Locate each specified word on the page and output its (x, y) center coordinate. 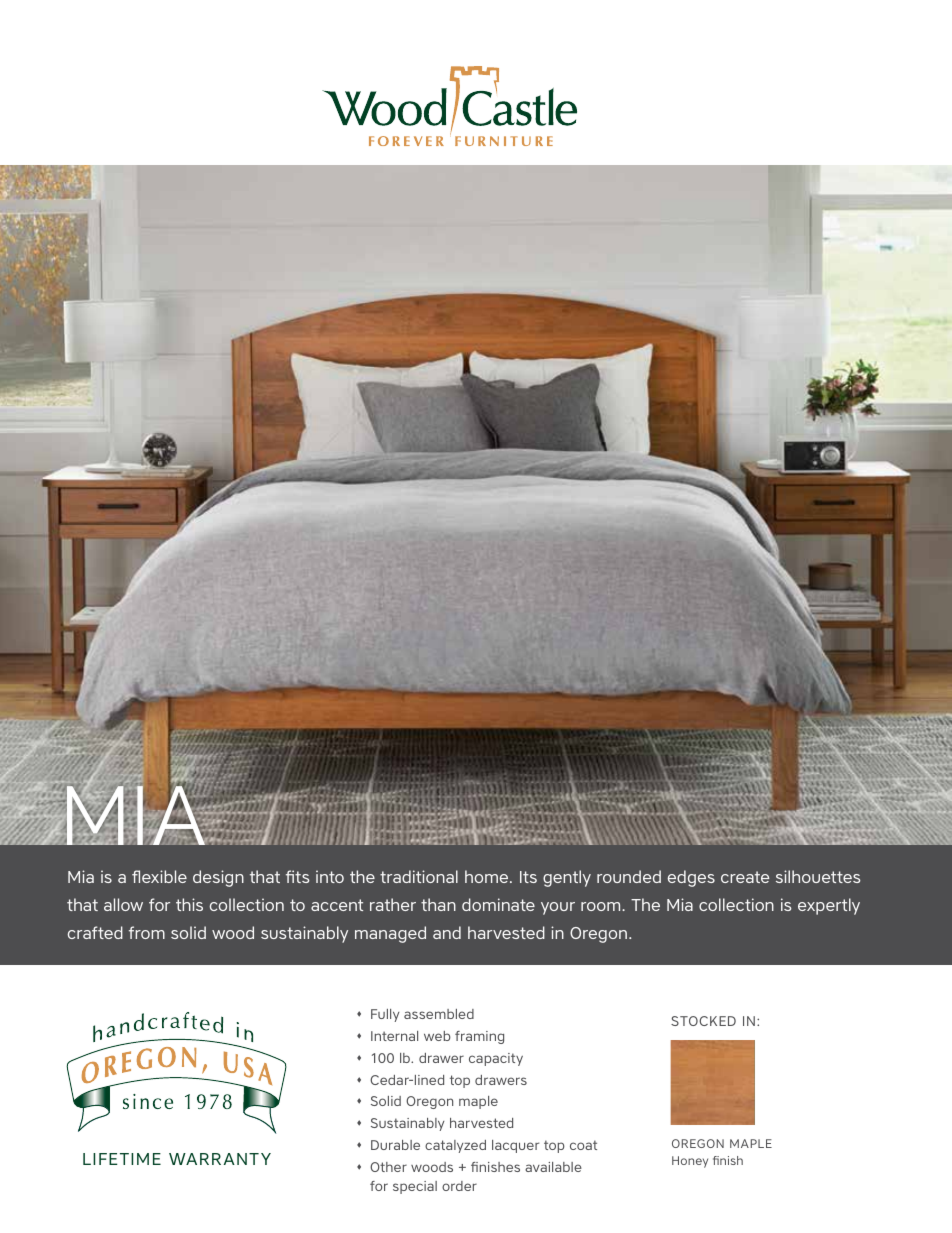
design (218, 878)
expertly (829, 906)
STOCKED (703, 1021)
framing (479, 1037)
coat (583, 1145)
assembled (439, 1014)
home (488, 876)
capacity (496, 1059)
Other (388, 1167)
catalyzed (455, 1146)
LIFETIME (122, 1159)
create (745, 877)
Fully (385, 1015)
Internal (394, 1036)
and (447, 932)
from (147, 932)
